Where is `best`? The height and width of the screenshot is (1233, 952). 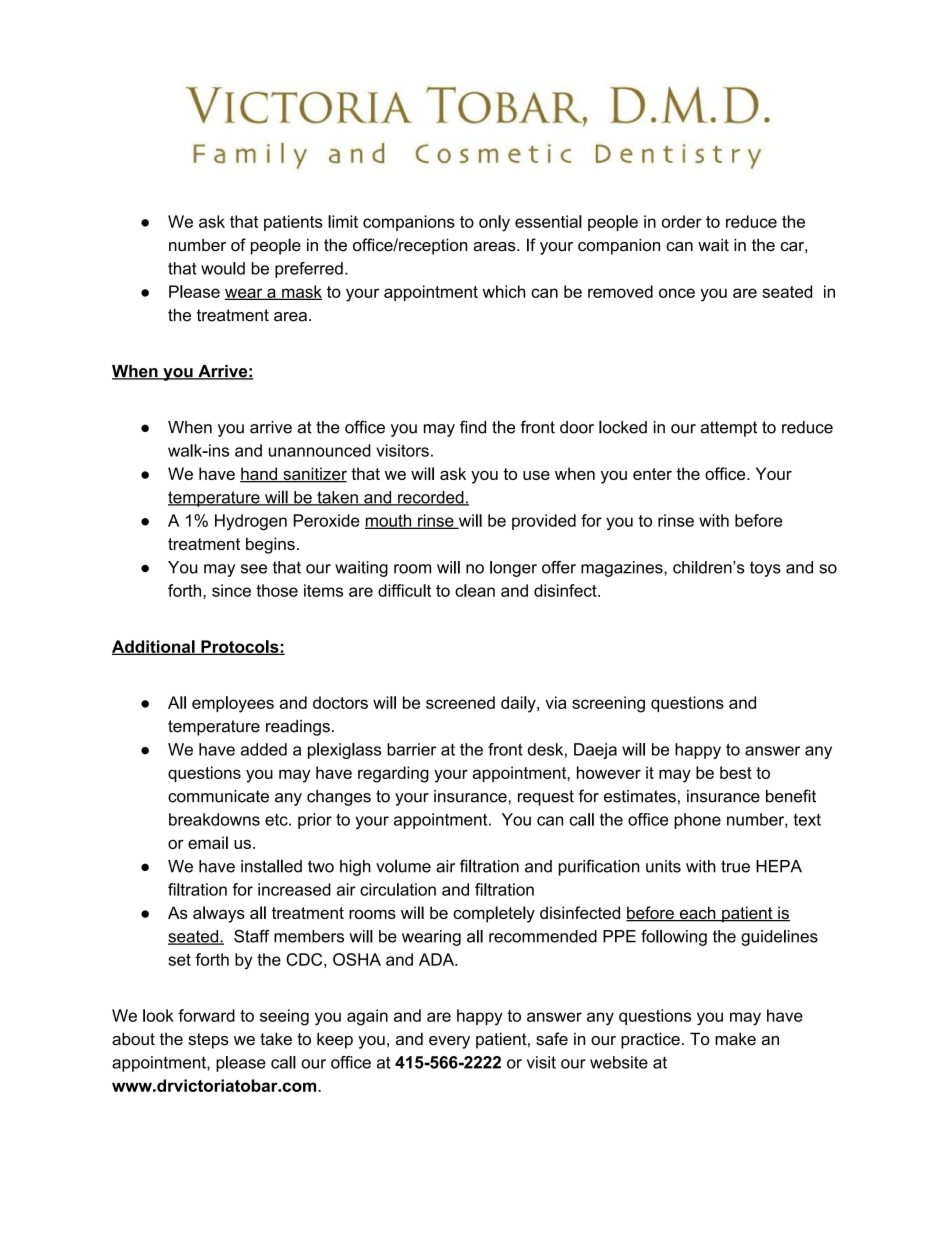 best is located at coordinates (736, 772).
